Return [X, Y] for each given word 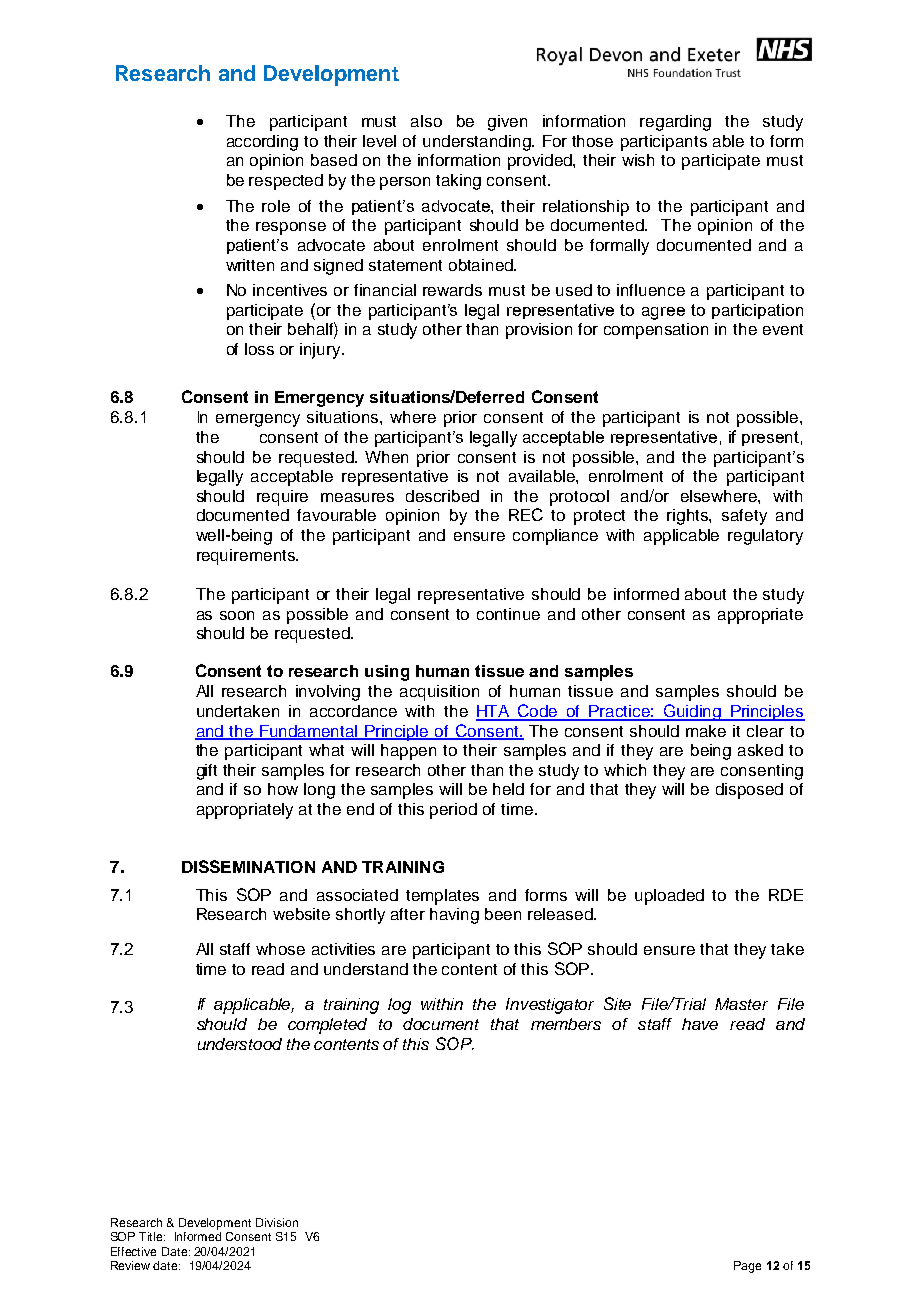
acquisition [439, 693]
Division [277, 1222]
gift [207, 772]
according [262, 143]
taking [458, 182]
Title [152, 1236]
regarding [675, 123]
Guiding [693, 712]
